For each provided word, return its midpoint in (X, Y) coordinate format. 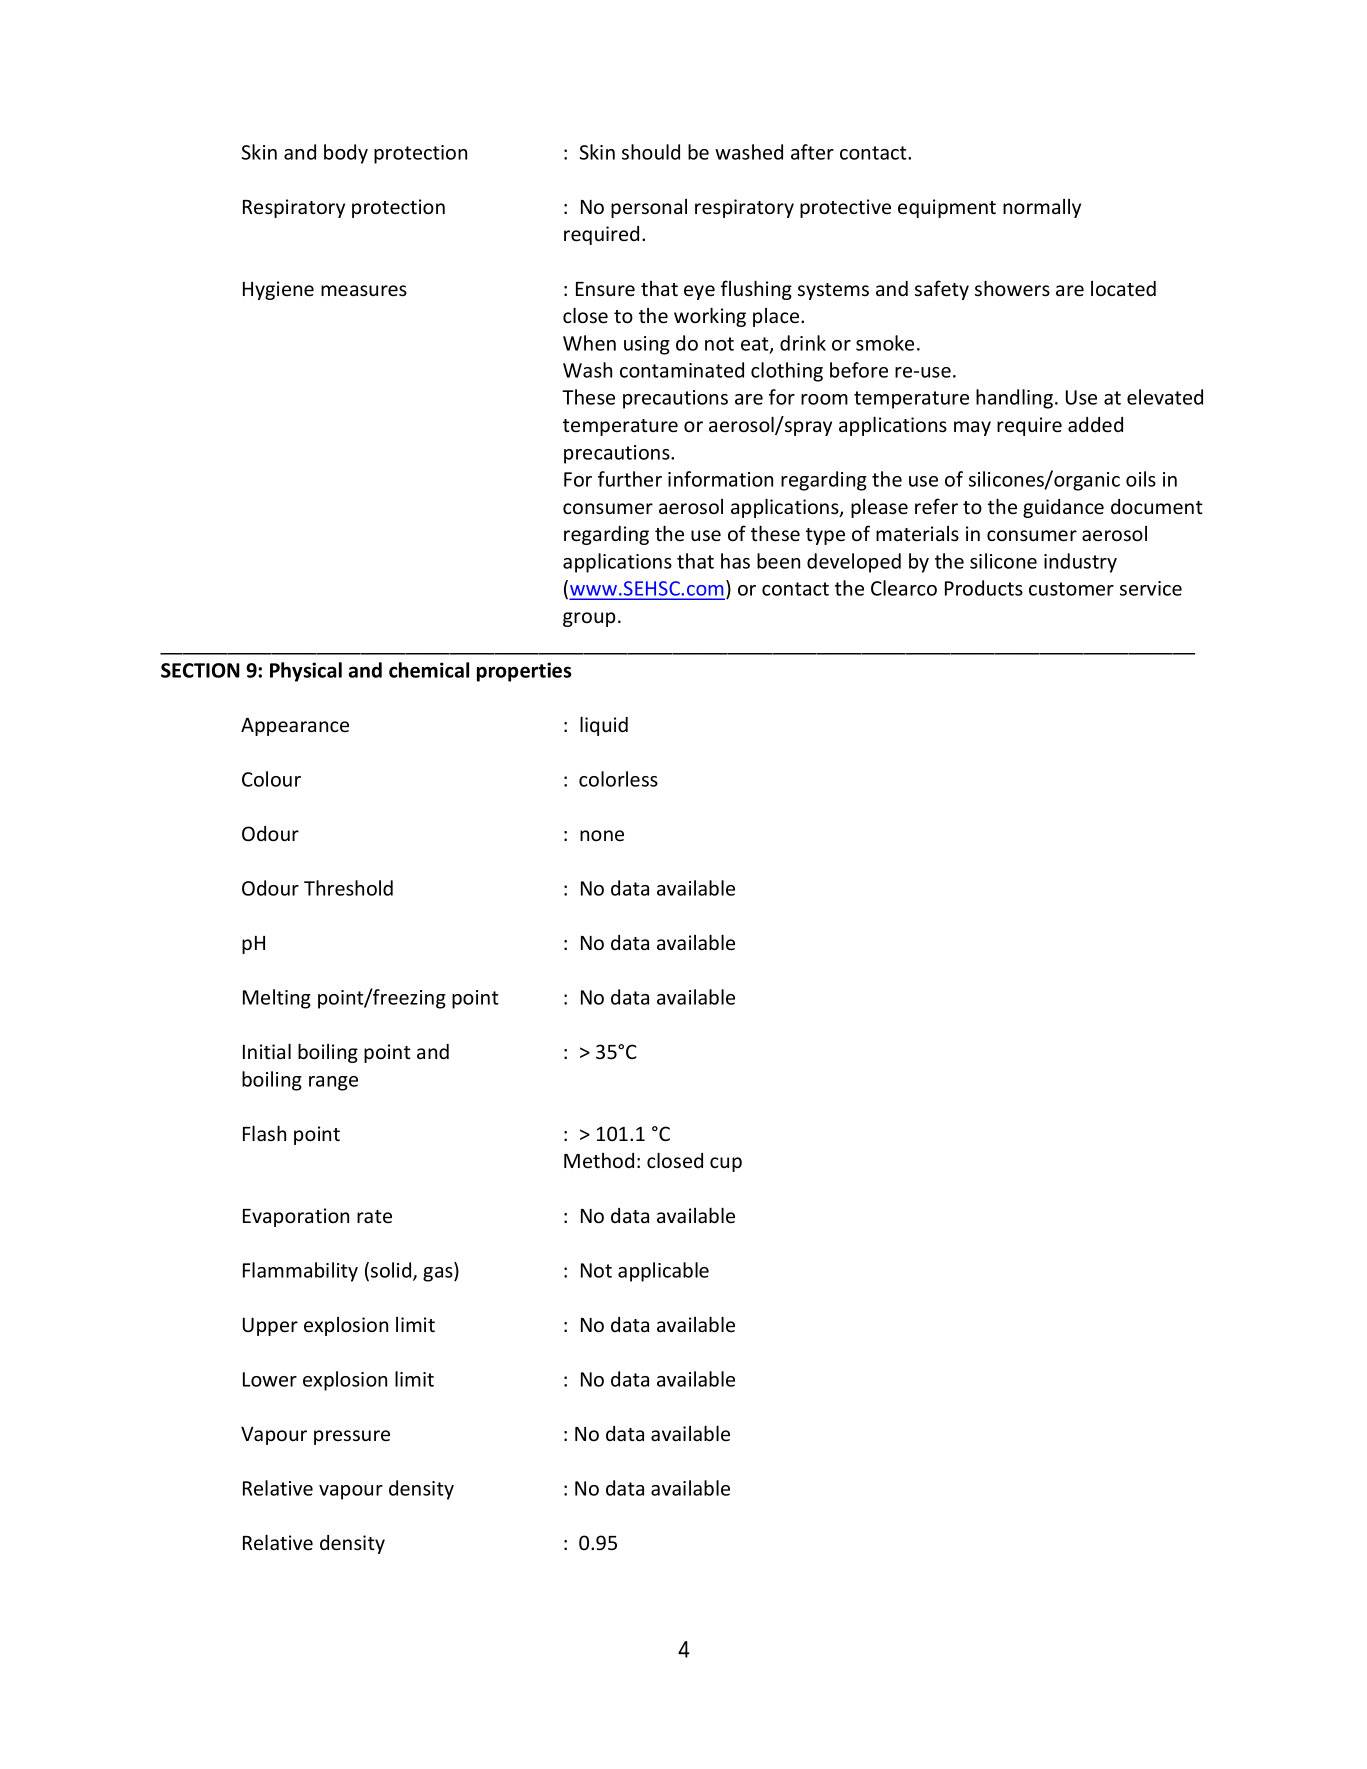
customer (1071, 589)
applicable (663, 1272)
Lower (270, 1379)
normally (1042, 208)
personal (649, 208)
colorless (618, 779)
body (346, 154)
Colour (271, 779)
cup (726, 1164)
